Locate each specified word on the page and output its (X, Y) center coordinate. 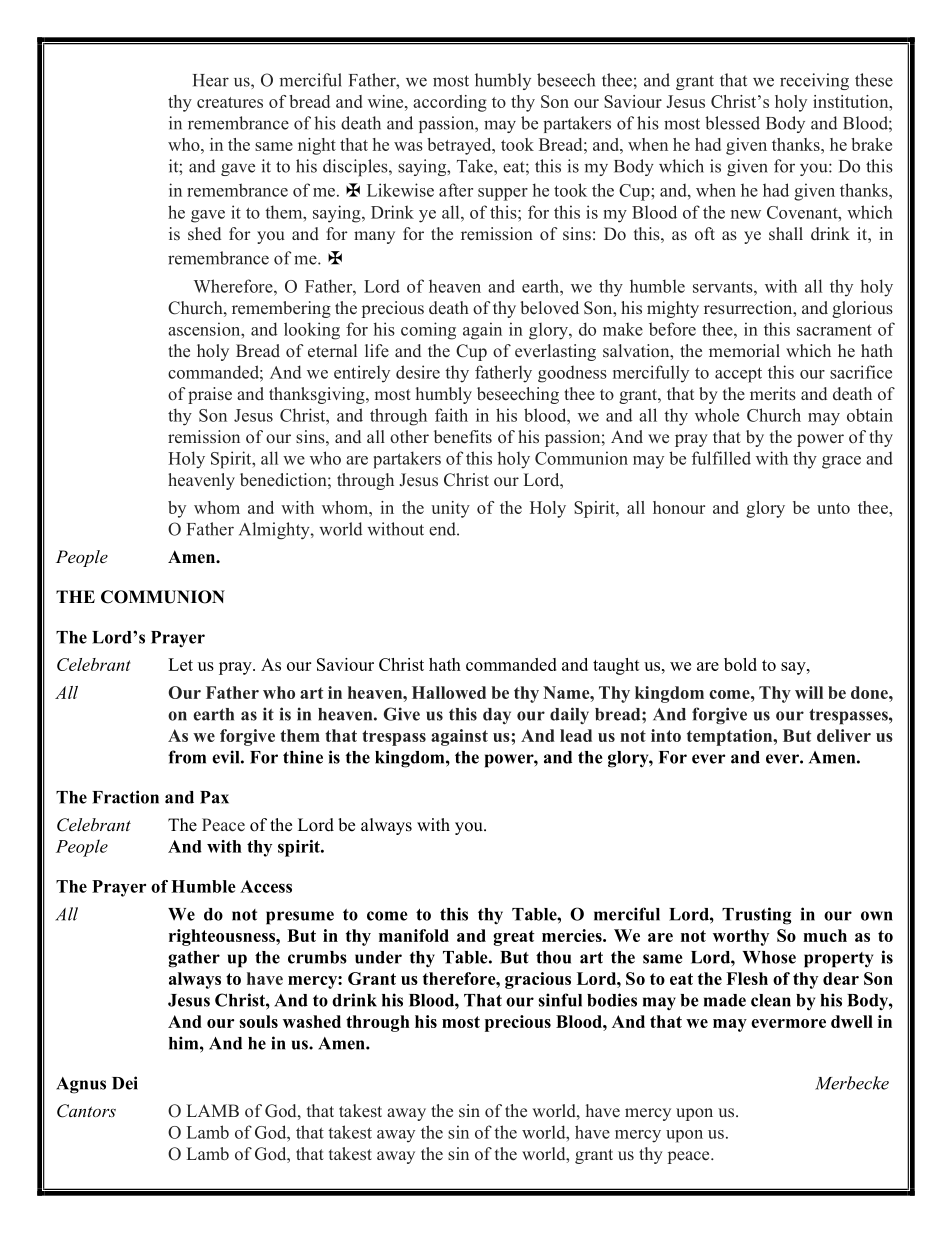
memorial (744, 351)
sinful (560, 1000)
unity (450, 509)
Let (180, 664)
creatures (230, 102)
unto (833, 508)
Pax (214, 797)
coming (428, 331)
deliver (844, 735)
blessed (732, 123)
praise (210, 395)
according (450, 103)
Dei (125, 1083)
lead (576, 735)
